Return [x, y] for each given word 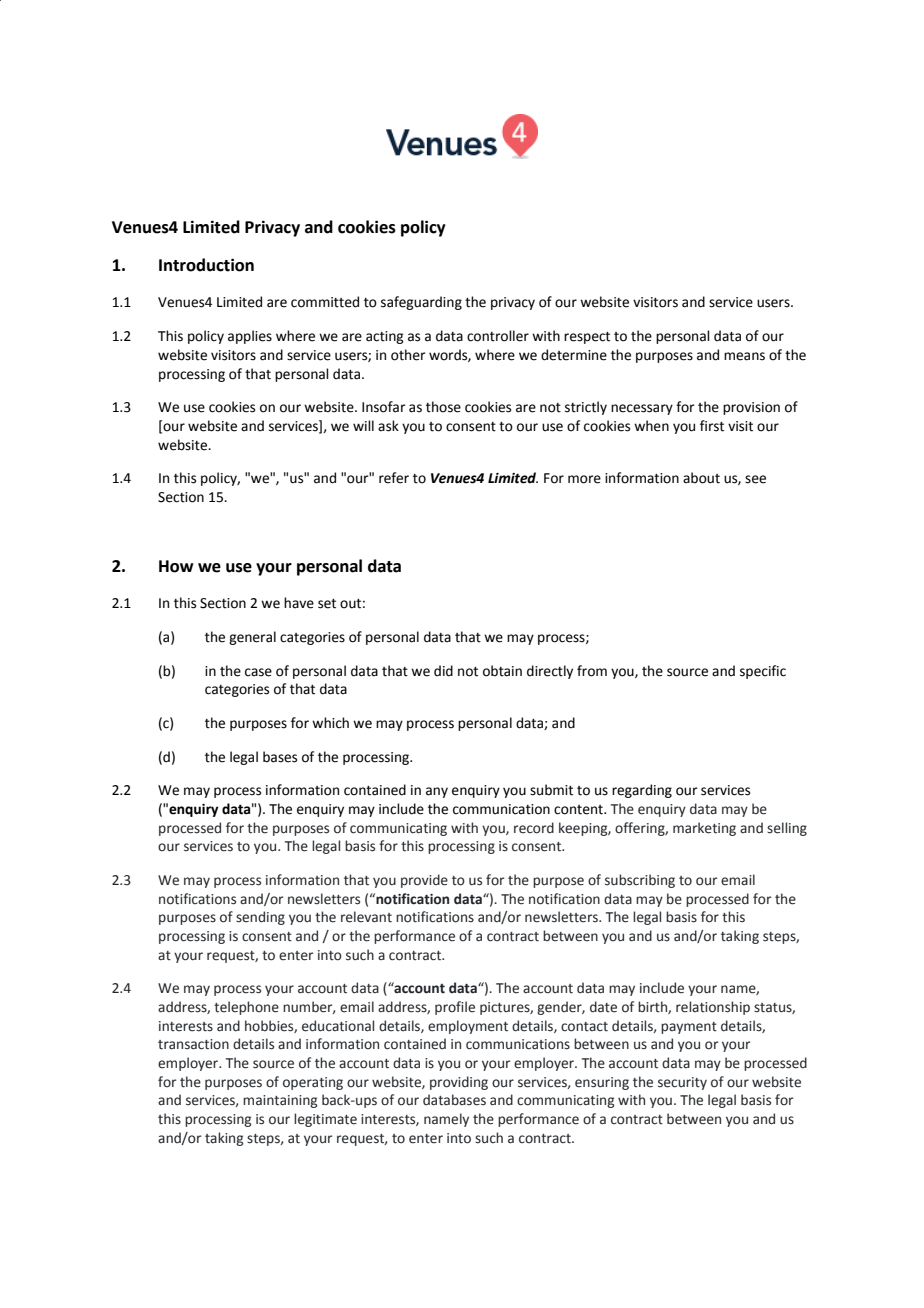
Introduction [206, 265]
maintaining [280, 1101]
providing [459, 1083]
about [701, 478]
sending [260, 918]
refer [394, 478]
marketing [704, 829]
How [176, 566]
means [744, 356]
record [534, 828]
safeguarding [421, 303]
